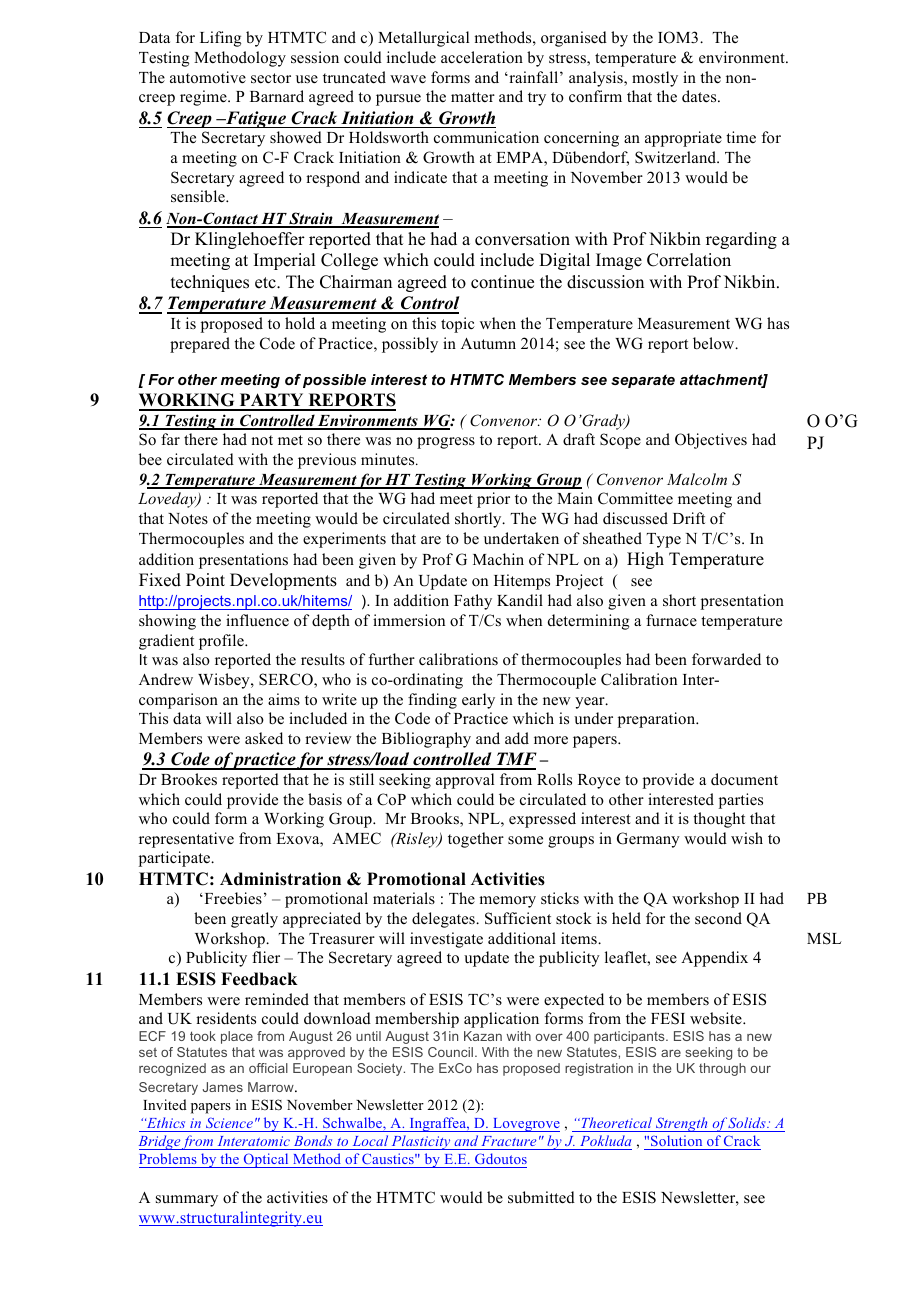  Describe the element at coordinates (446, 940) in the screenshot. I see `investigate` at that location.
